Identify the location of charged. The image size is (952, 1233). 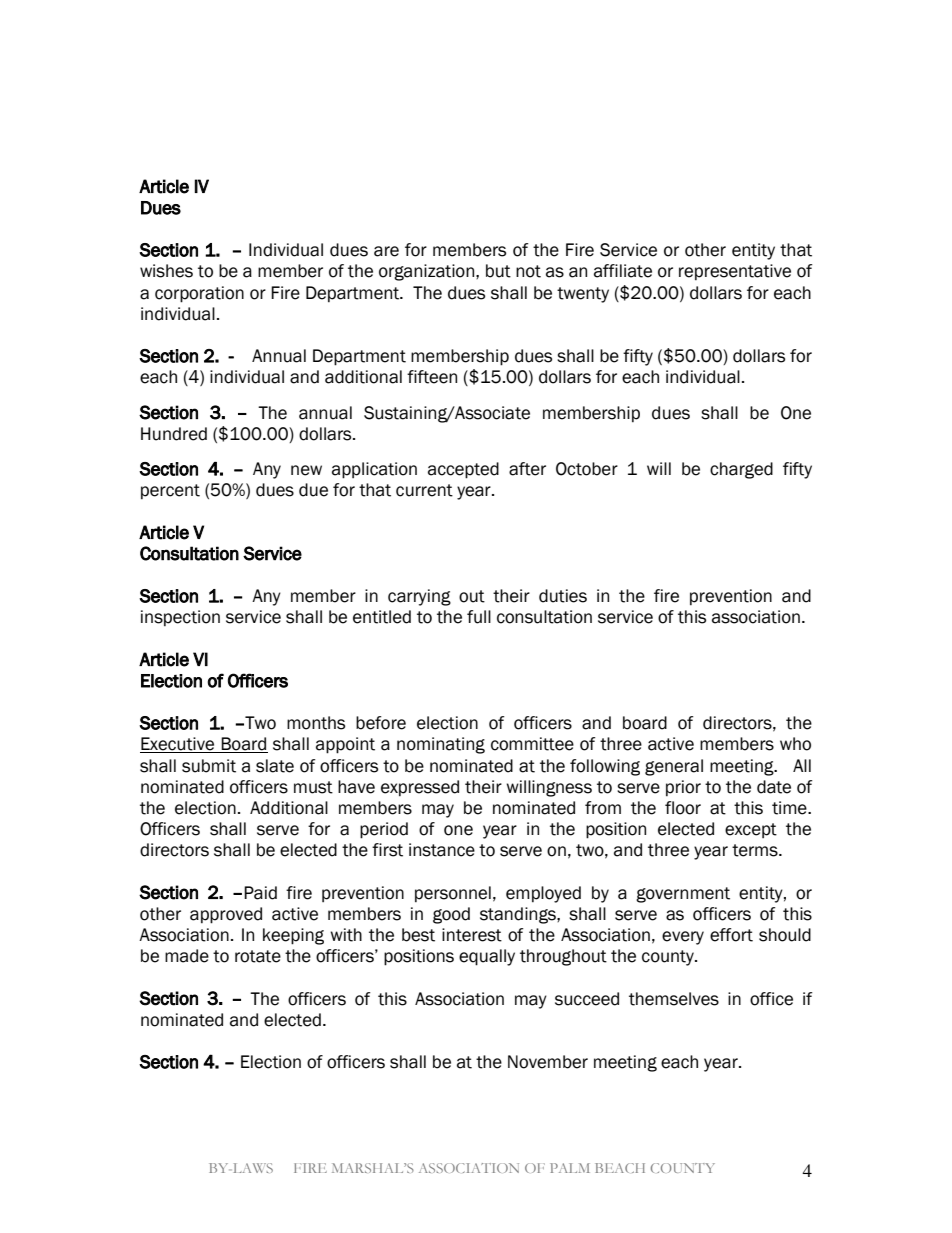
(741, 470).
